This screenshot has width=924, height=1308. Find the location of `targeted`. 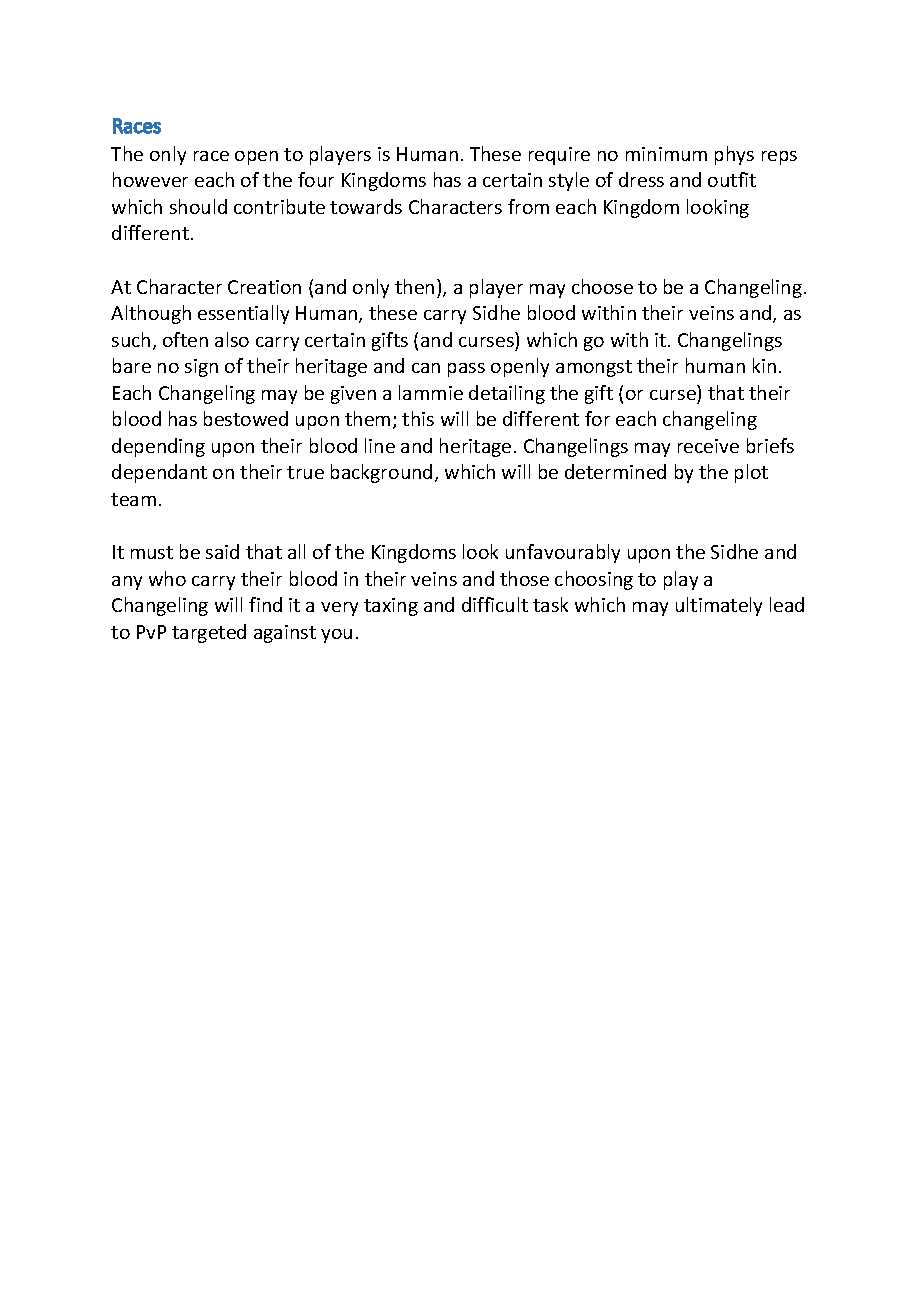

targeted is located at coordinates (209, 633).
